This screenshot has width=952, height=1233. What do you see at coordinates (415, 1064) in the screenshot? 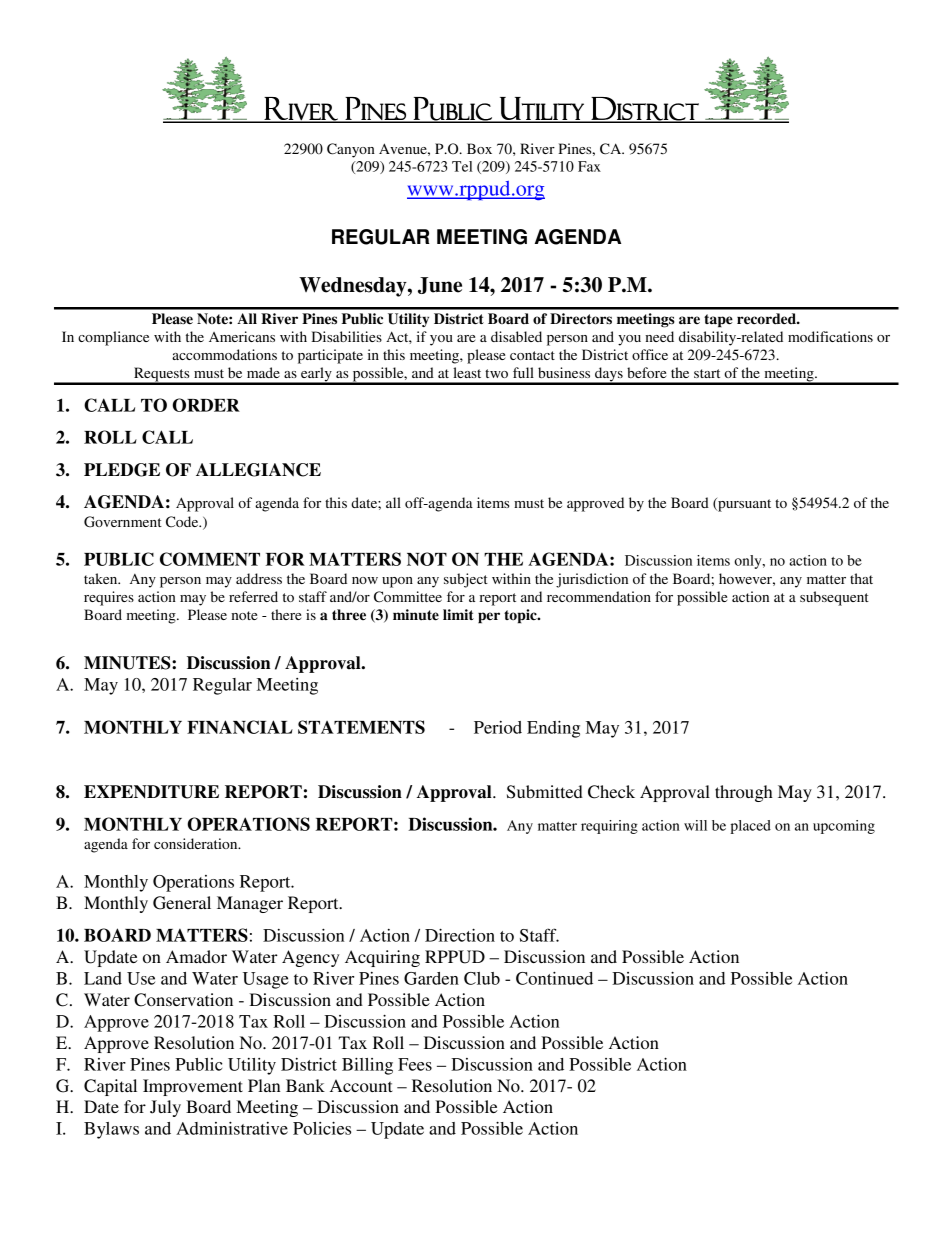
I see `Fees` at bounding box center [415, 1064].
